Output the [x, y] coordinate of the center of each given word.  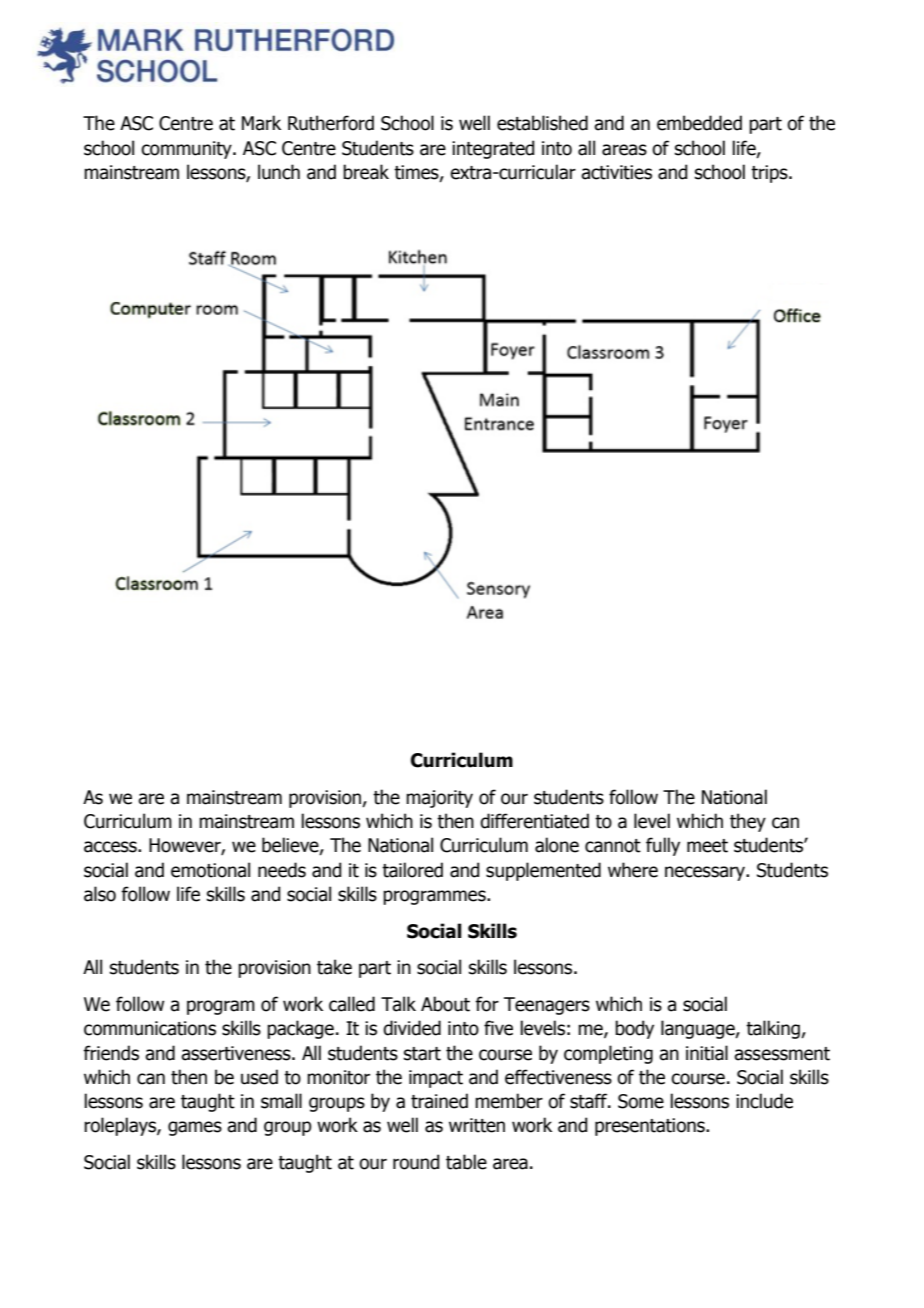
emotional [210, 870]
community [187, 150]
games [195, 1128]
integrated [493, 149]
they [748, 822]
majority [439, 799]
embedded [699, 123]
